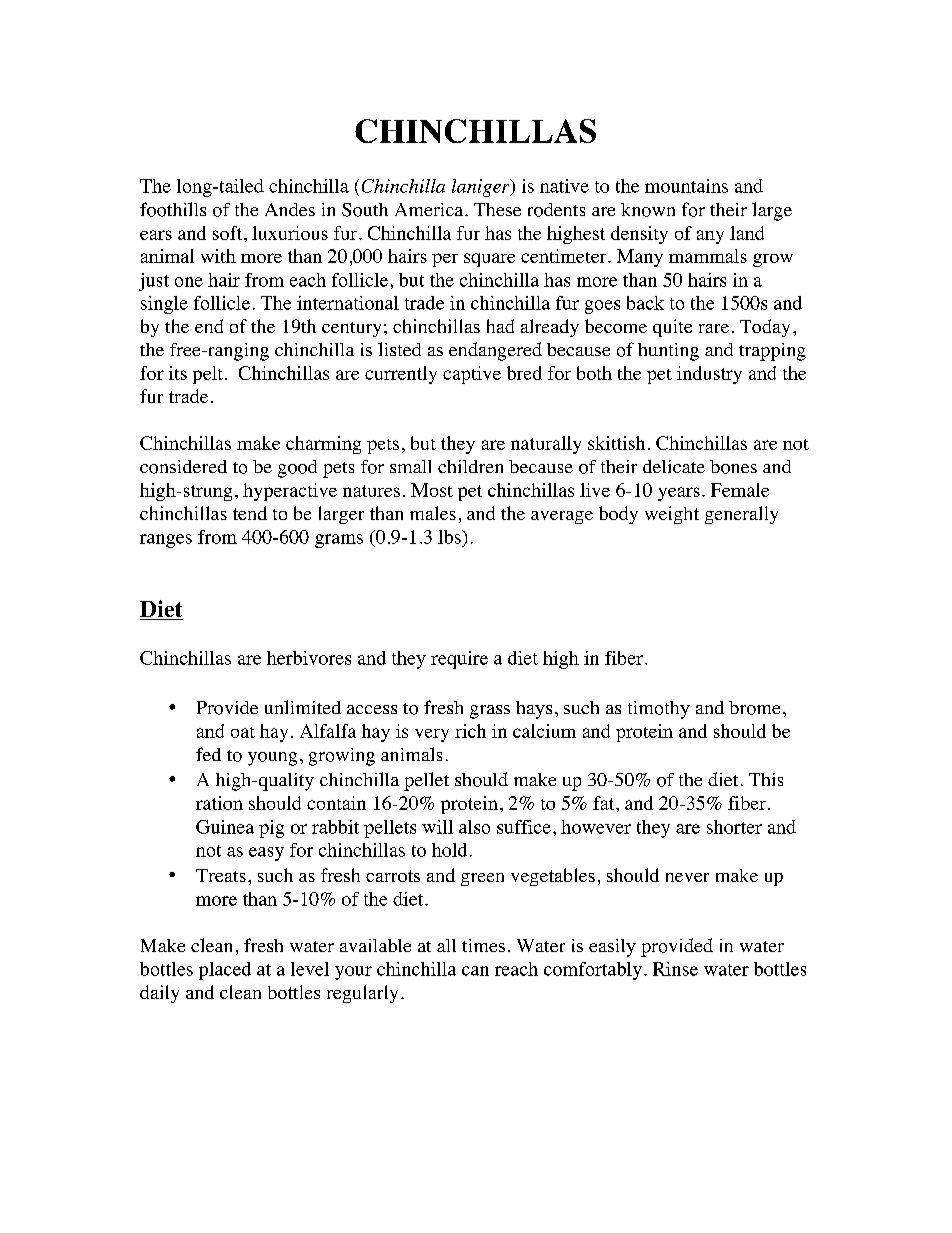  I want to click on America, so click(430, 209).
